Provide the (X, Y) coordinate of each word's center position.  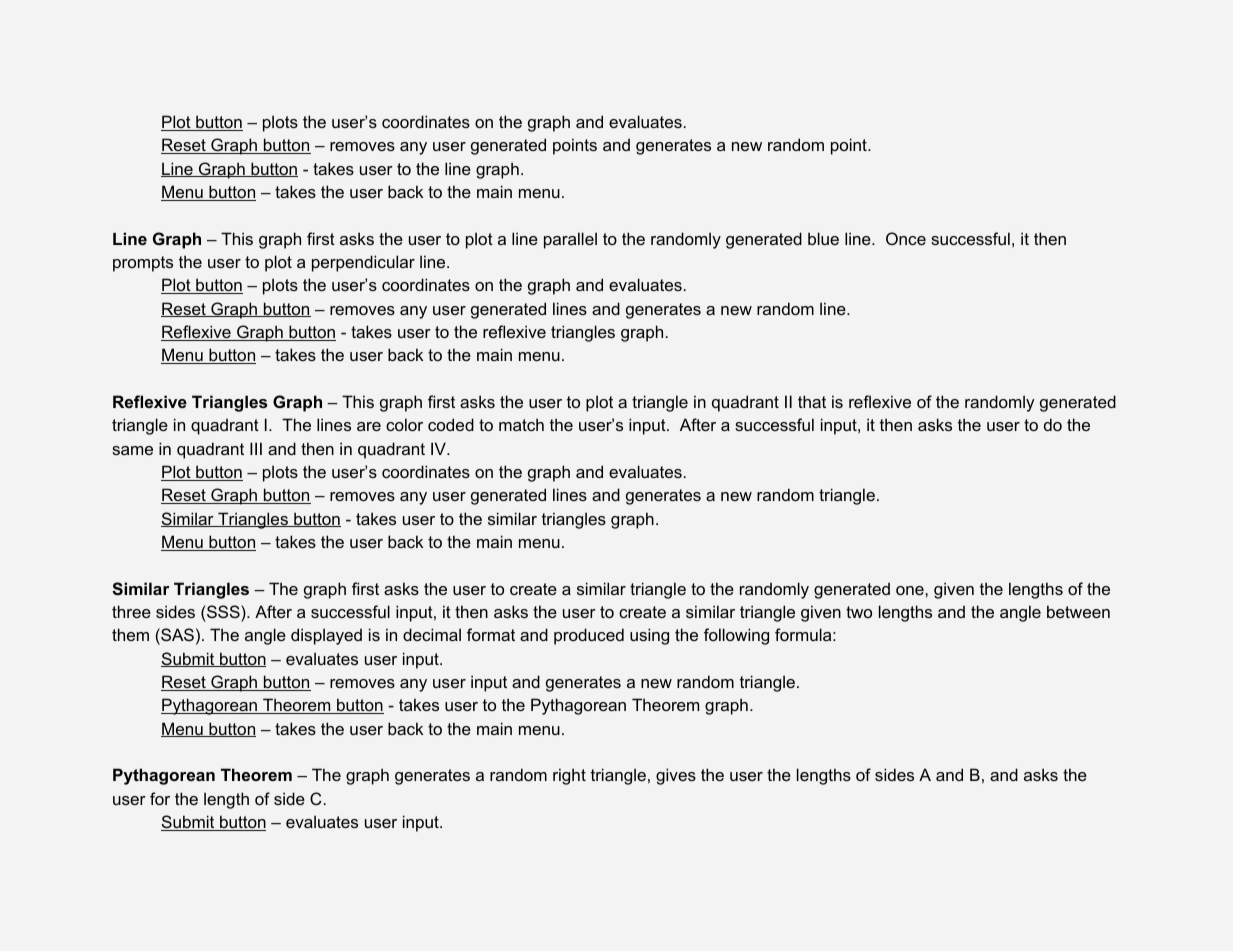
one (911, 590)
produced (589, 636)
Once (906, 238)
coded (451, 424)
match (521, 424)
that (812, 401)
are (369, 426)
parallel (570, 240)
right (569, 776)
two (859, 612)
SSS (223, 611)
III (256, 448)
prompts (143, 264)
